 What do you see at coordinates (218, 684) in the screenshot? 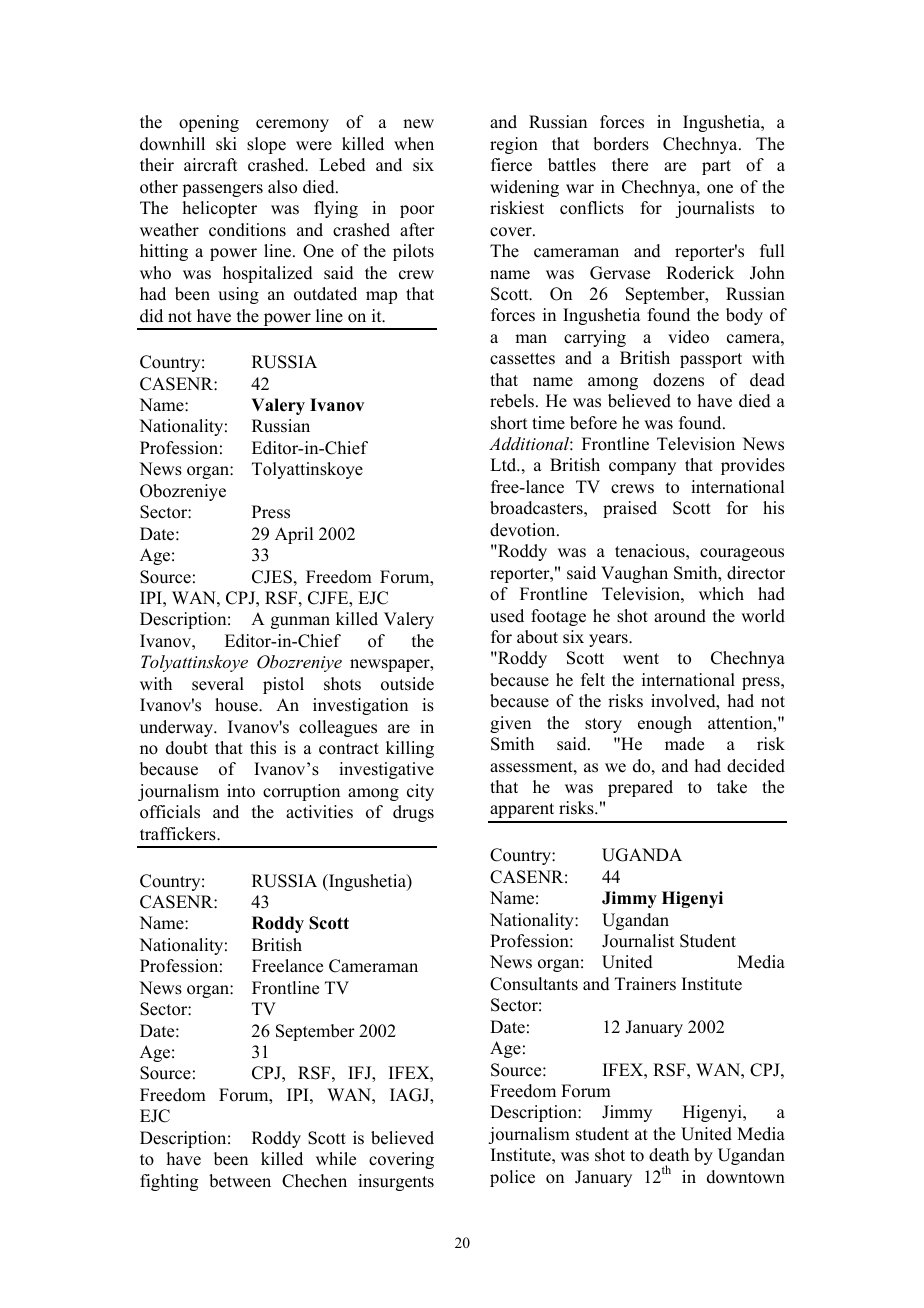
I see `several` at bounding box center [218, 684].
